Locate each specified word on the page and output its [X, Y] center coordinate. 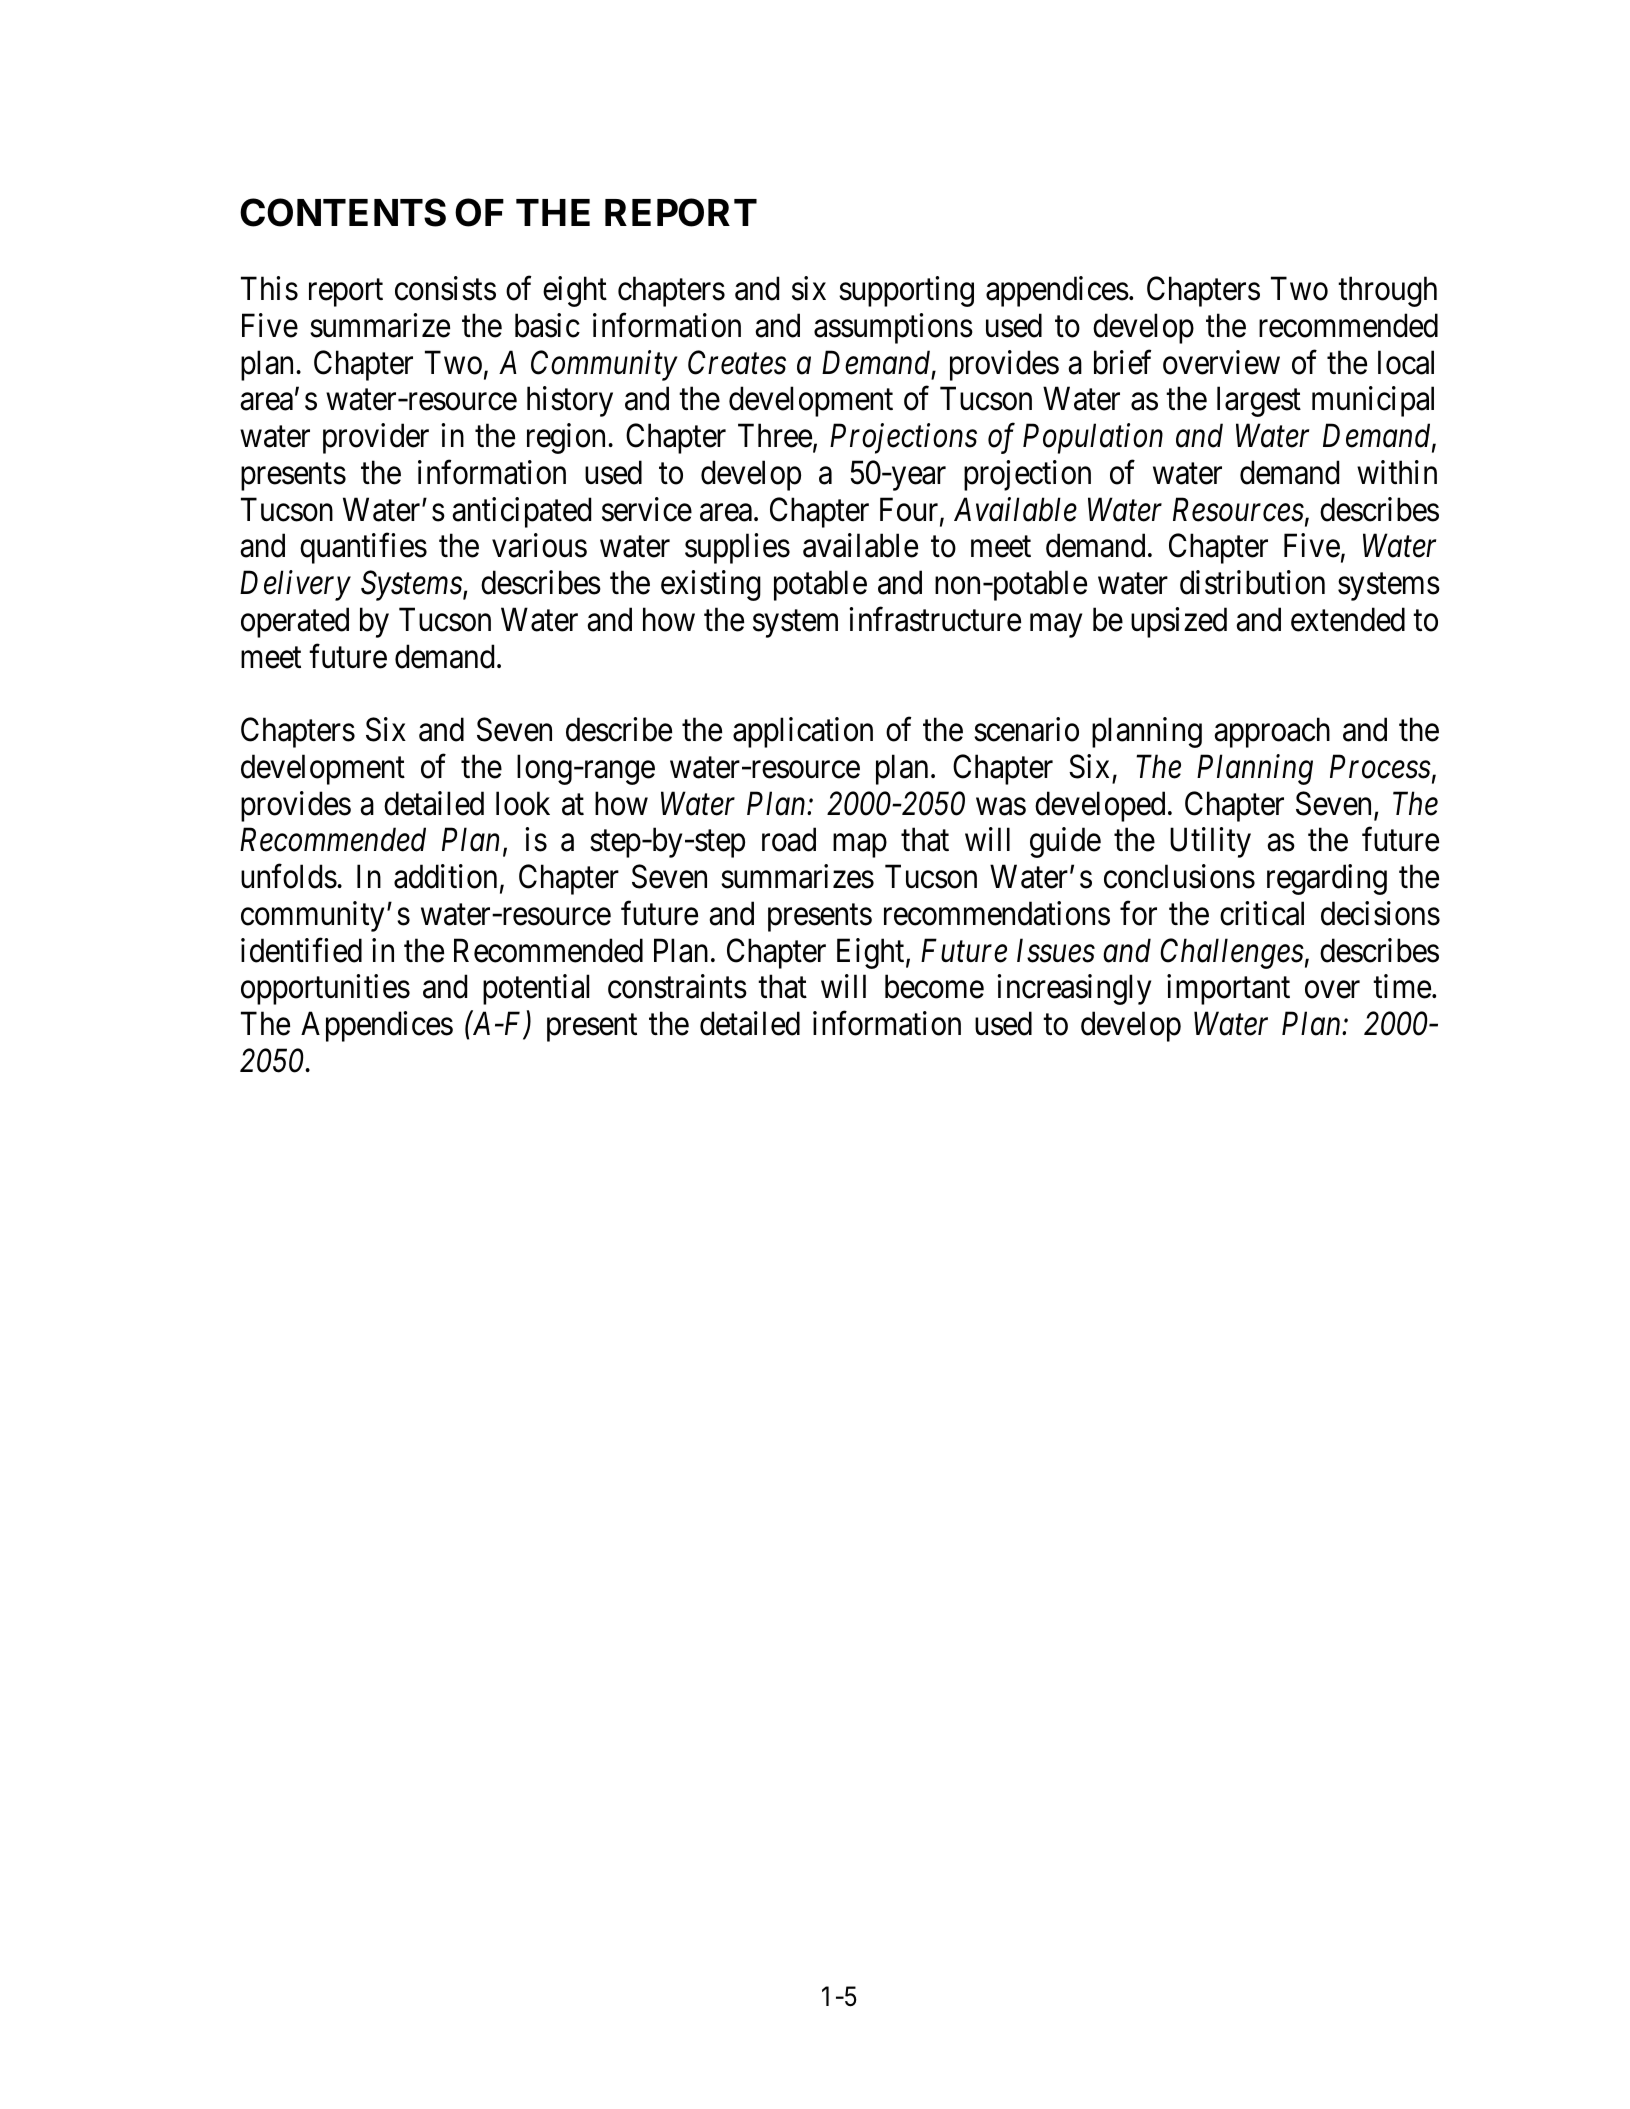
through [1387, 291]
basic [547, 325]
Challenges [1232, 953]
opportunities [325, 990]
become [934, 987]
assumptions [893, 328]
